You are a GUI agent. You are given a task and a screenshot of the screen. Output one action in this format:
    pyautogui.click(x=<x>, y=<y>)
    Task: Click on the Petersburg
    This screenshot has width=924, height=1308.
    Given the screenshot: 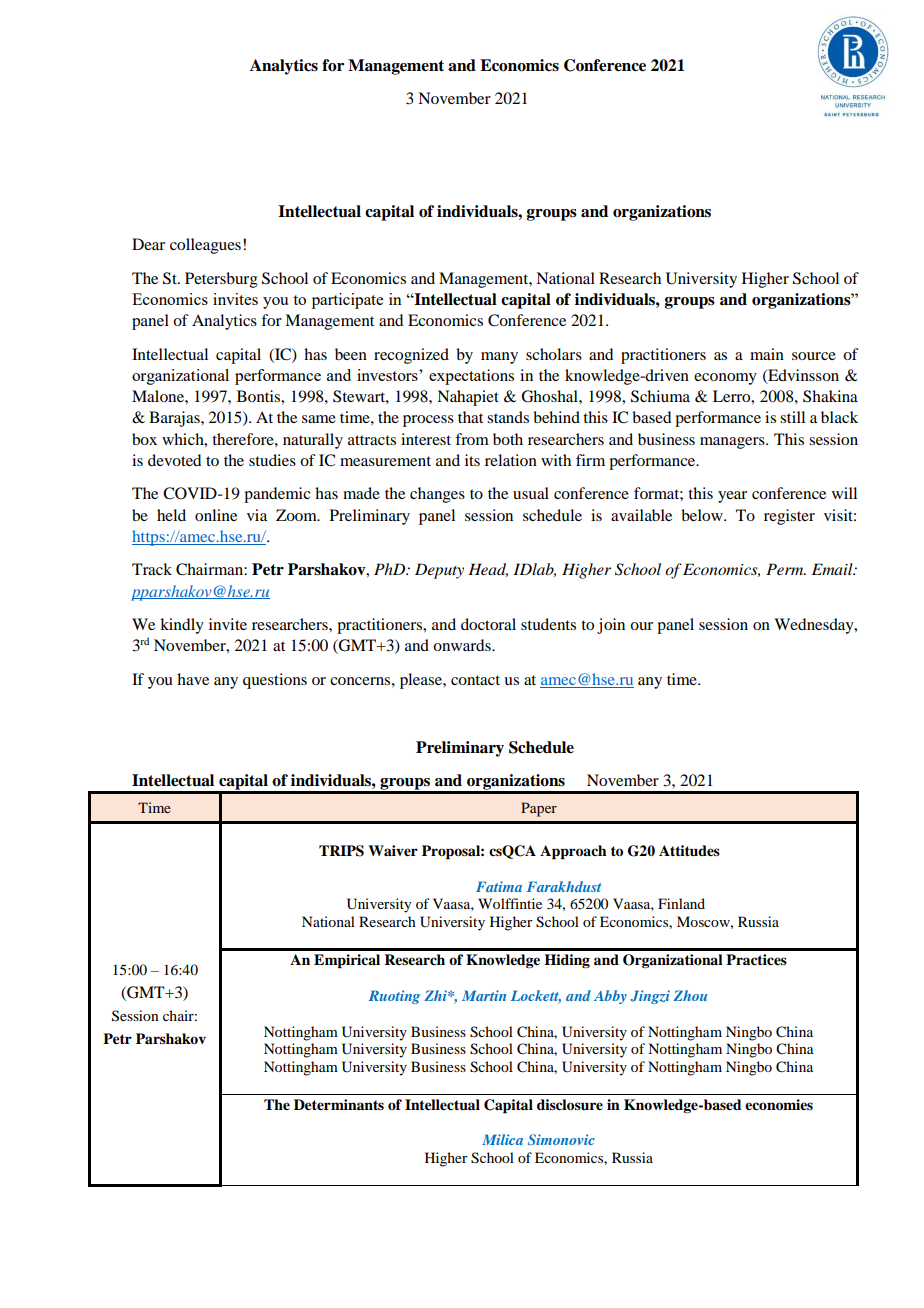 What is the action you would take?
    pyautogui.click(x=221, y=280)
